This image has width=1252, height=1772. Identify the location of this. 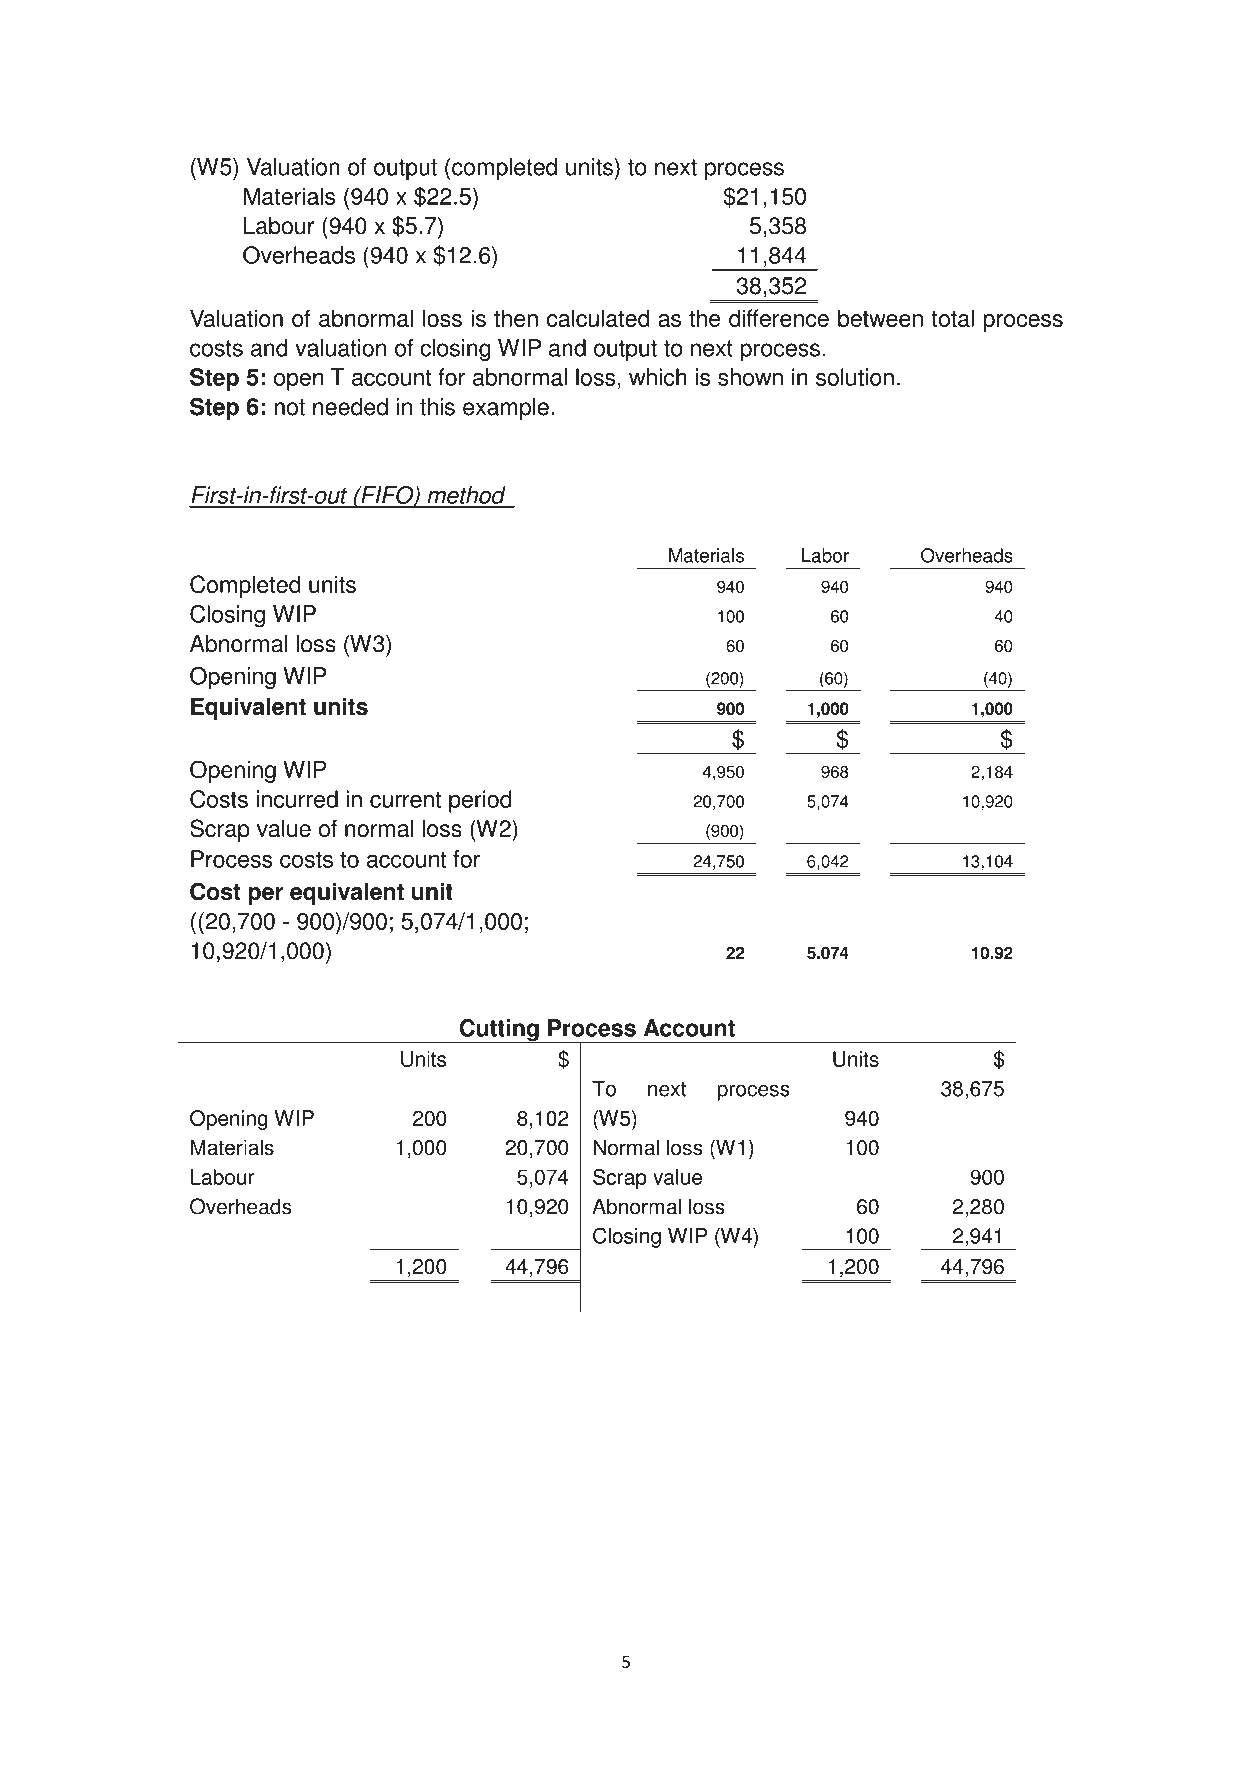
(437, 407).
